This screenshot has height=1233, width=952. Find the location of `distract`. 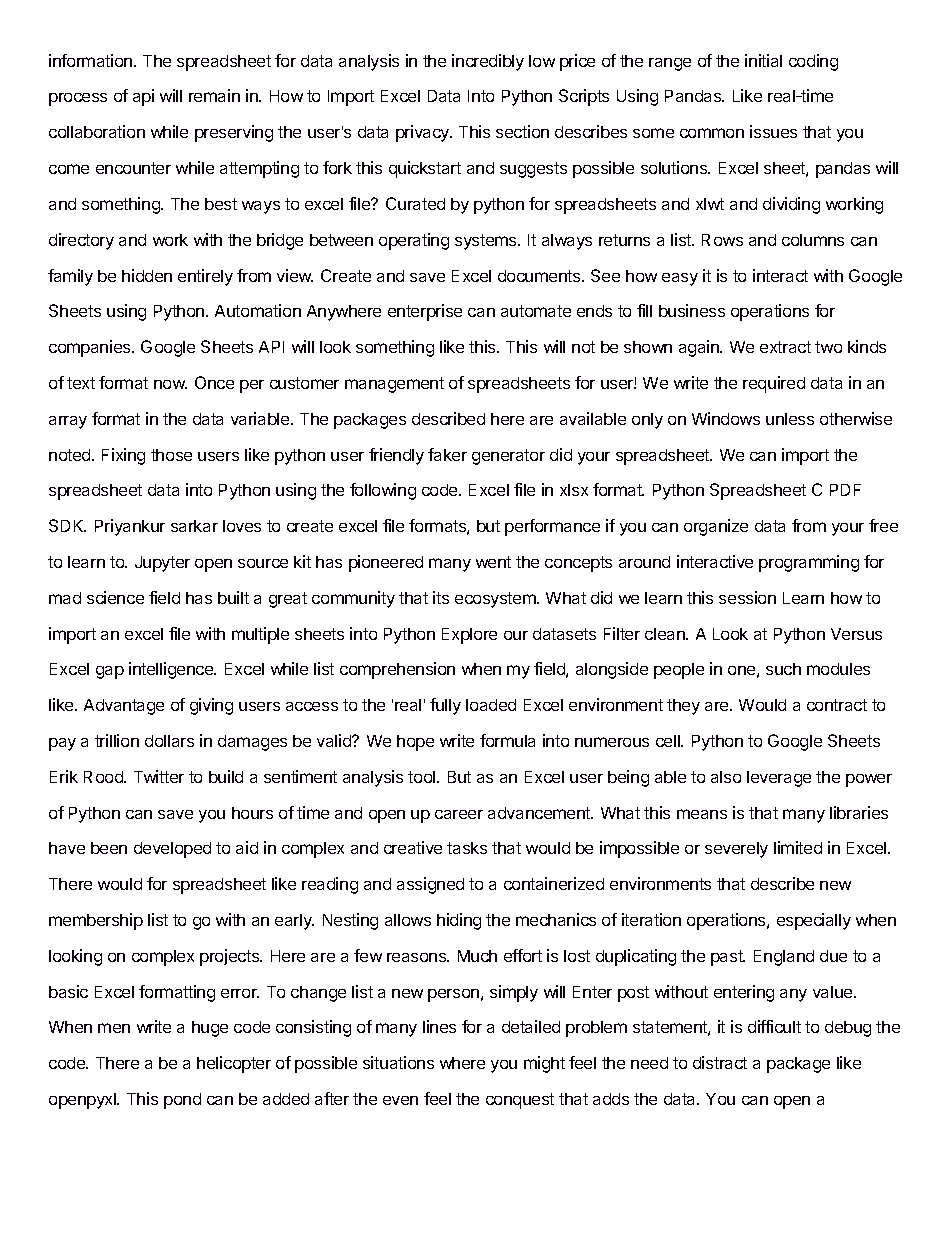

distract is located at coordinates (720, 1062).
